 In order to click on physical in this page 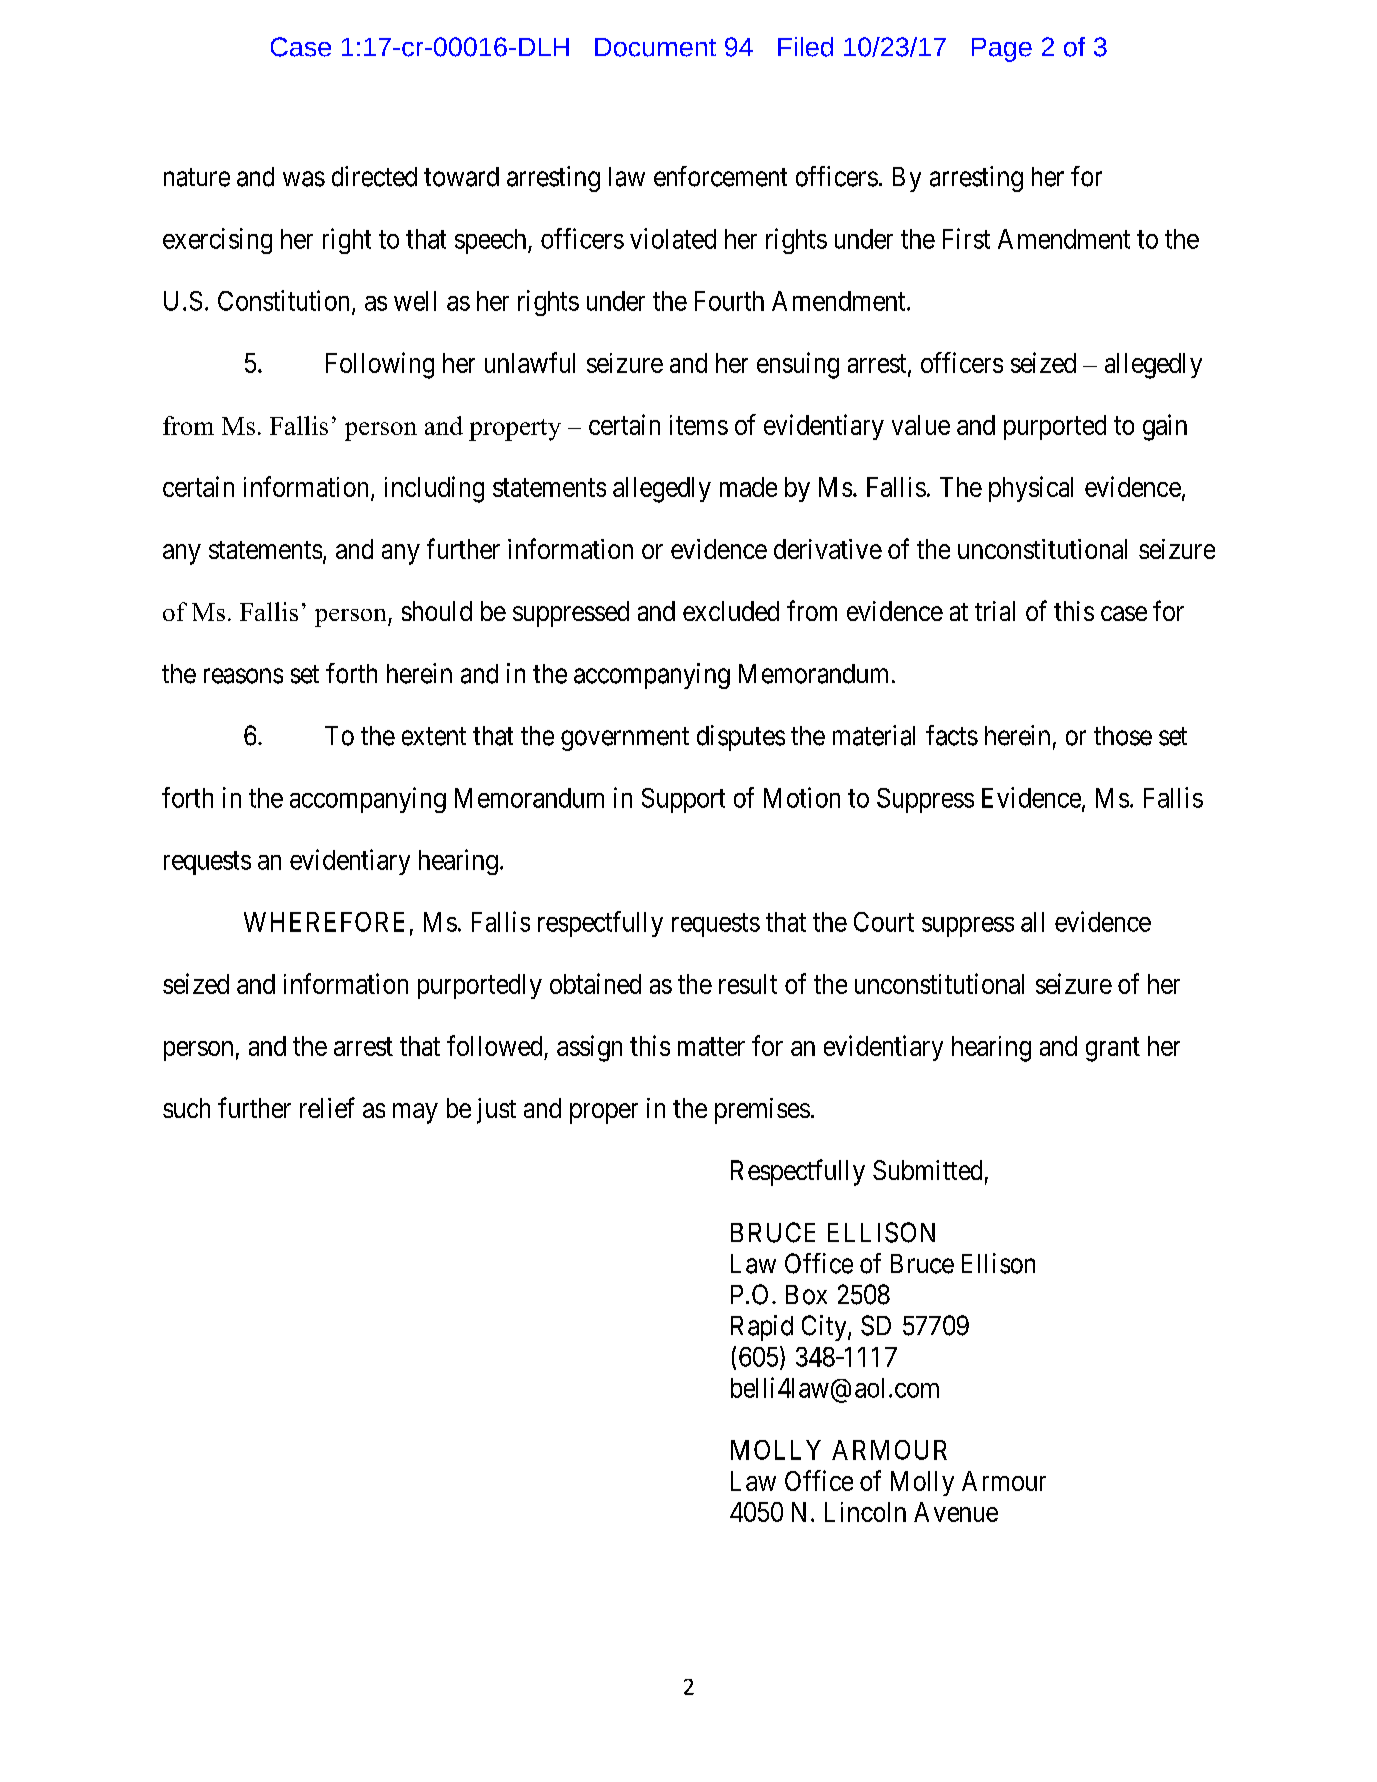, I will do `click(1031, 489)`.
